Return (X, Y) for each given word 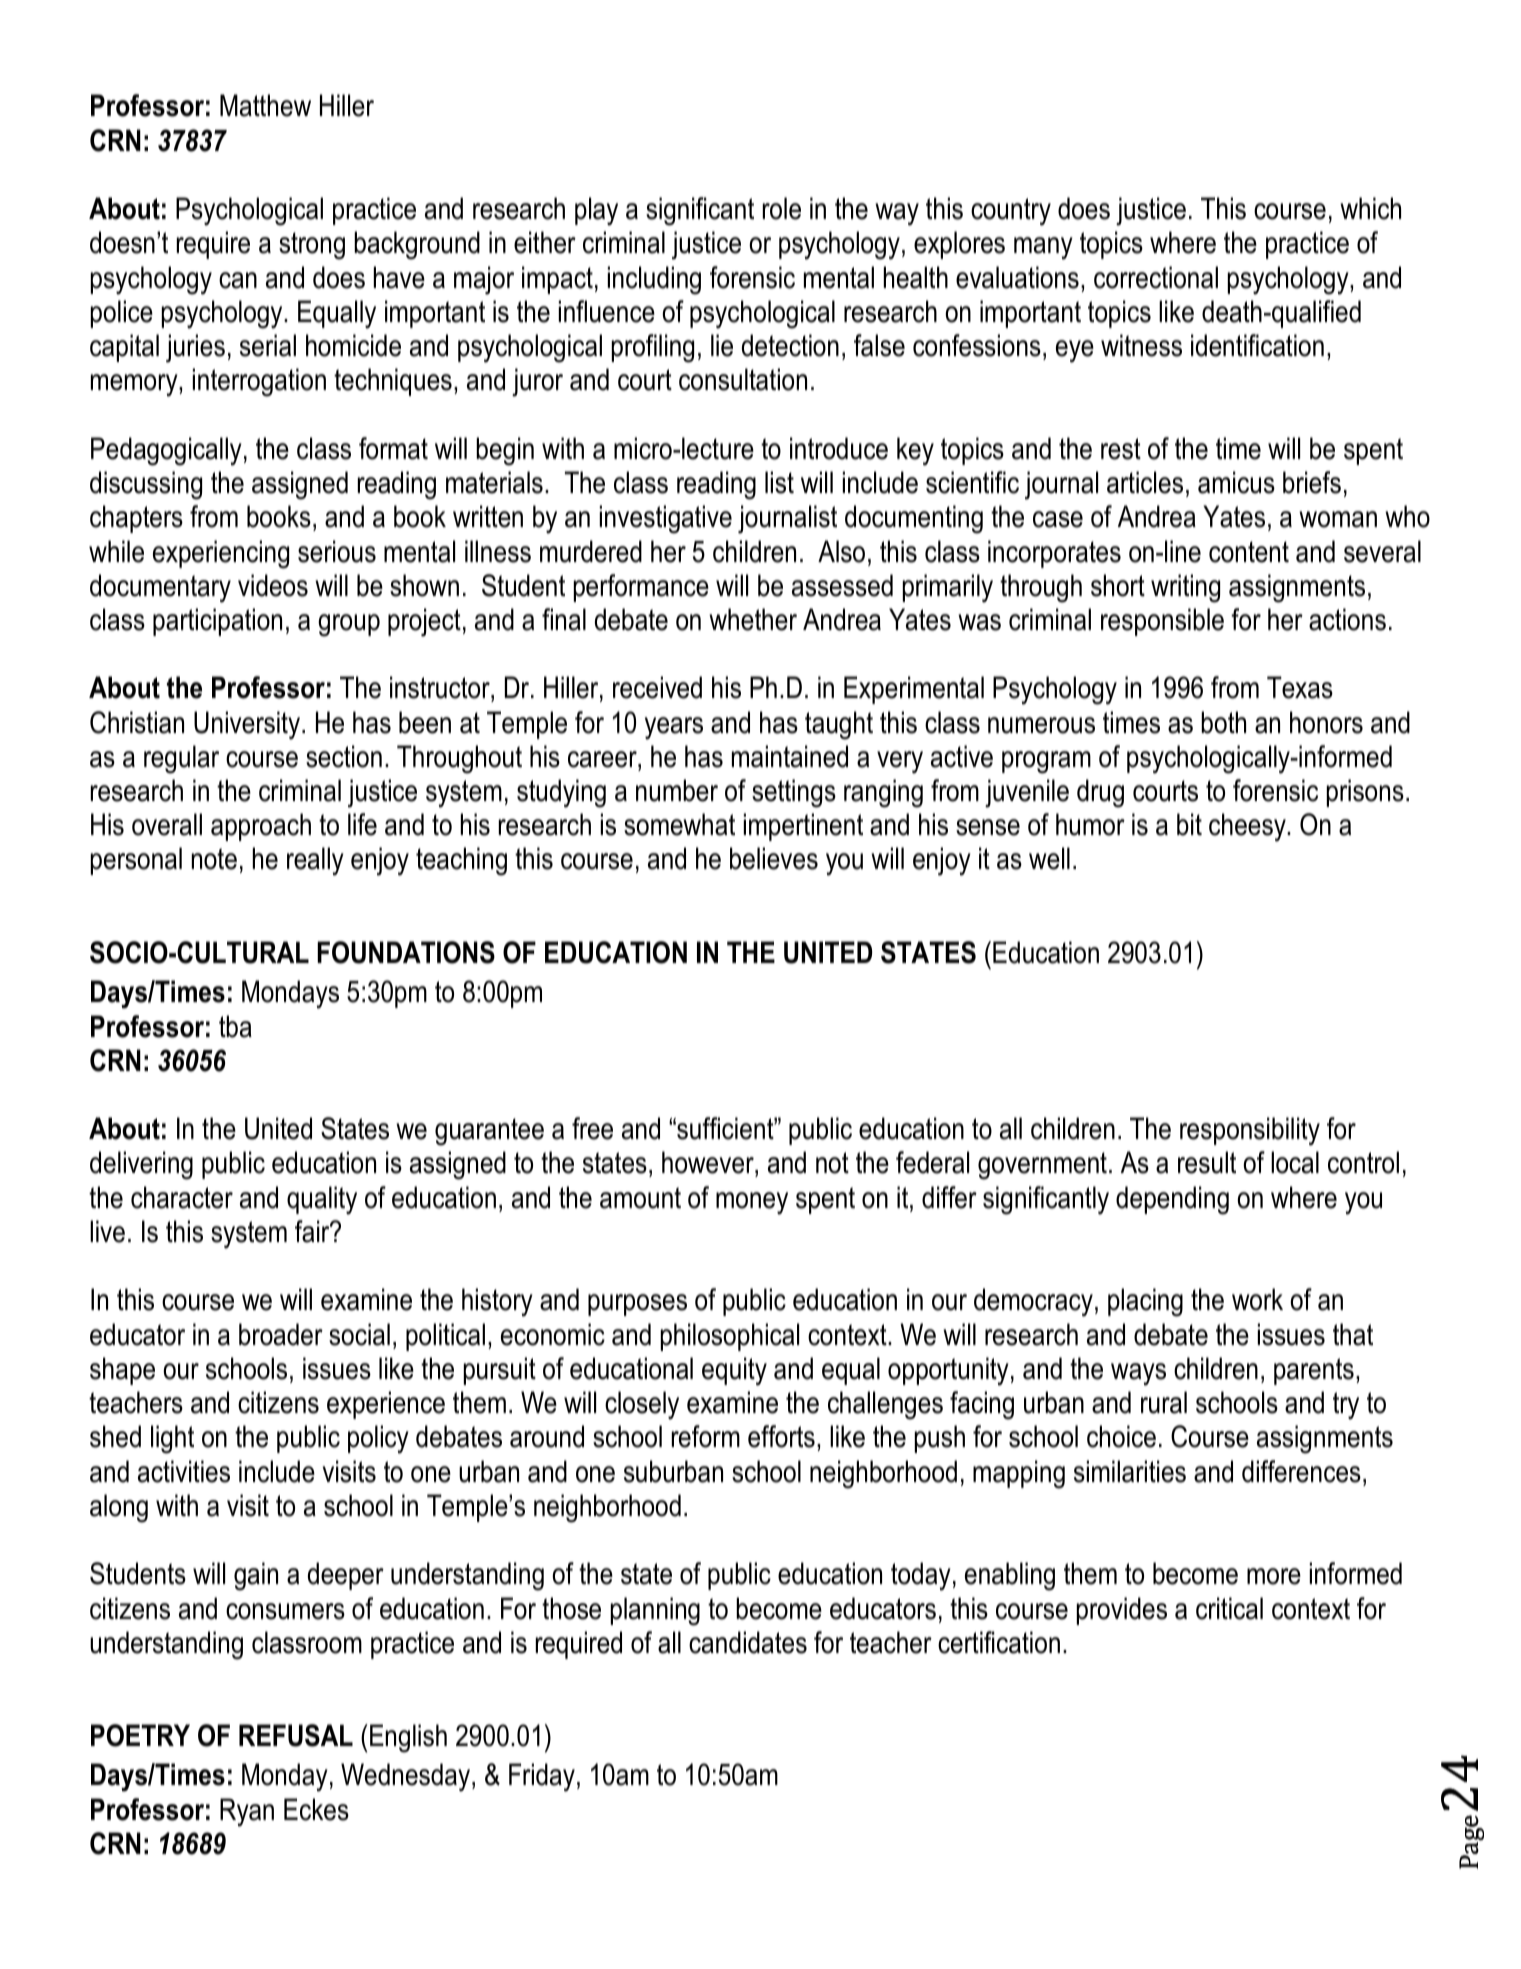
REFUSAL (296, 1735)
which (1370, 208)
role (782, 208)
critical (1229, 1608)
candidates (748, 1642)
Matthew (265, 105)
